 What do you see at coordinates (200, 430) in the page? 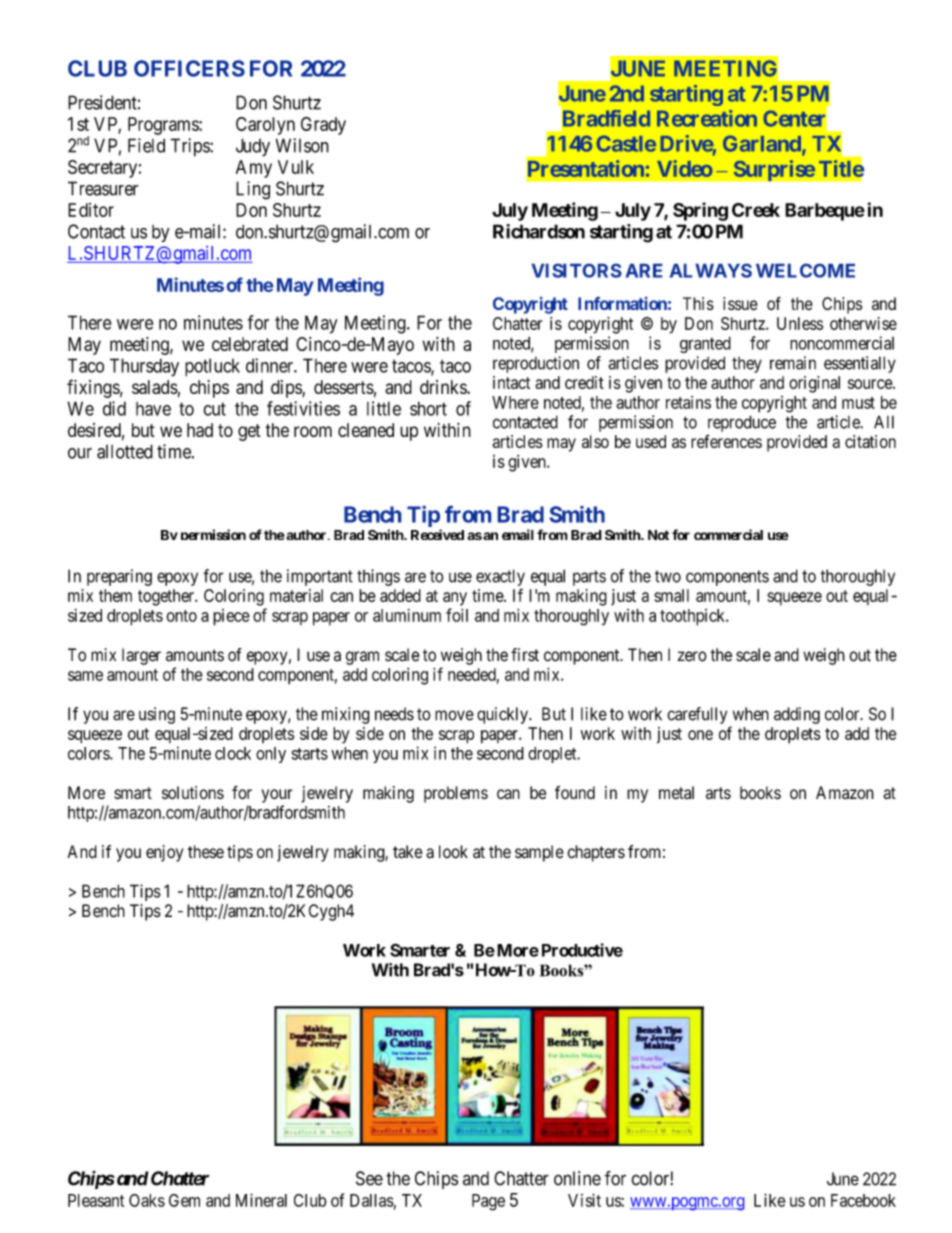
I see `had` at bounding box center [200, 430].
